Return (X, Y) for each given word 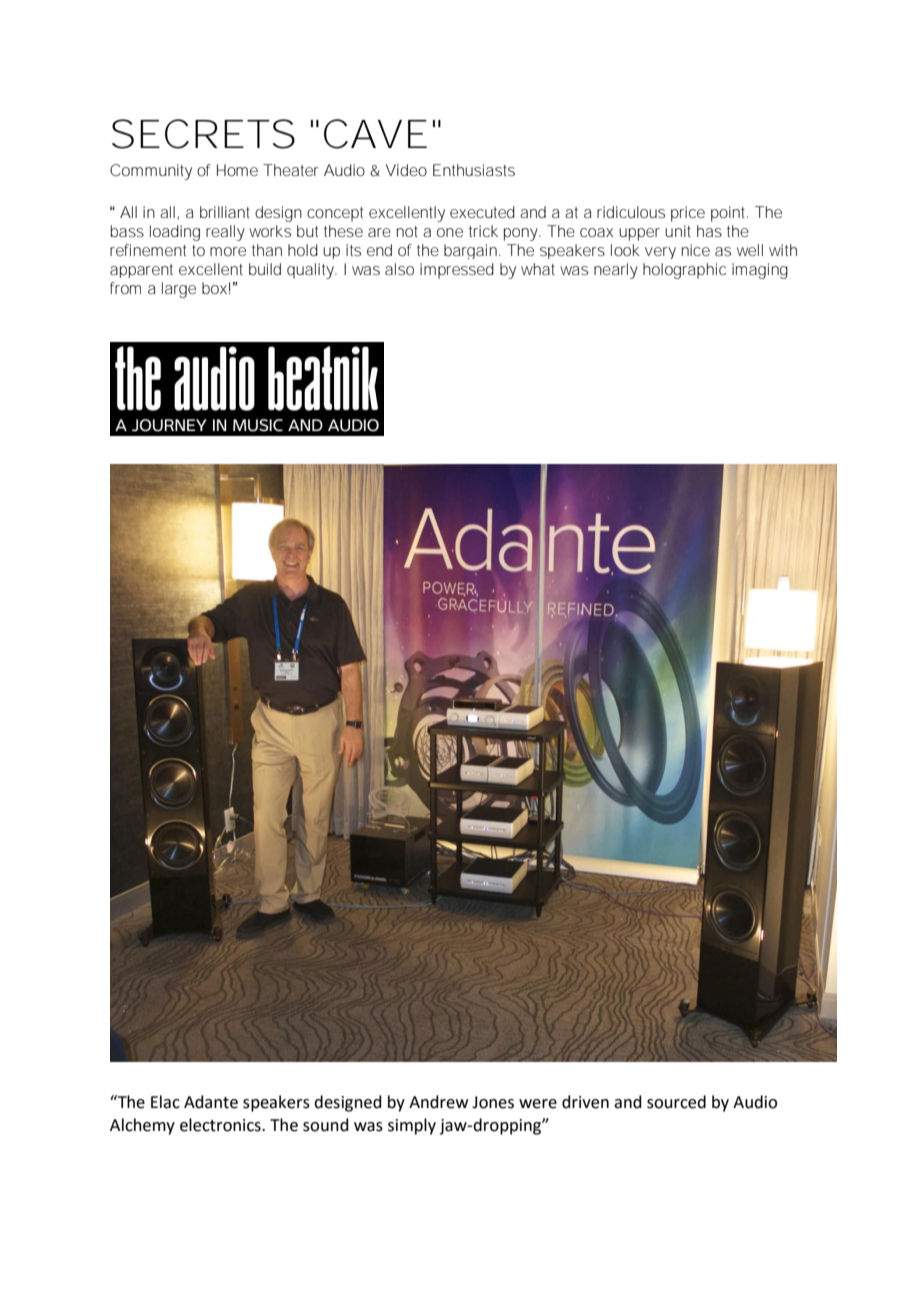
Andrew (438, 1102)
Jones (493, 1102)
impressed (457, 271)
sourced (676, 1102)
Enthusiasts (474, 170)
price (688, 214)
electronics (221, 1125)
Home (237, 170)
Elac (165, 1102)
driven (585, 1102)
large (179, 290)
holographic (684, 271)
